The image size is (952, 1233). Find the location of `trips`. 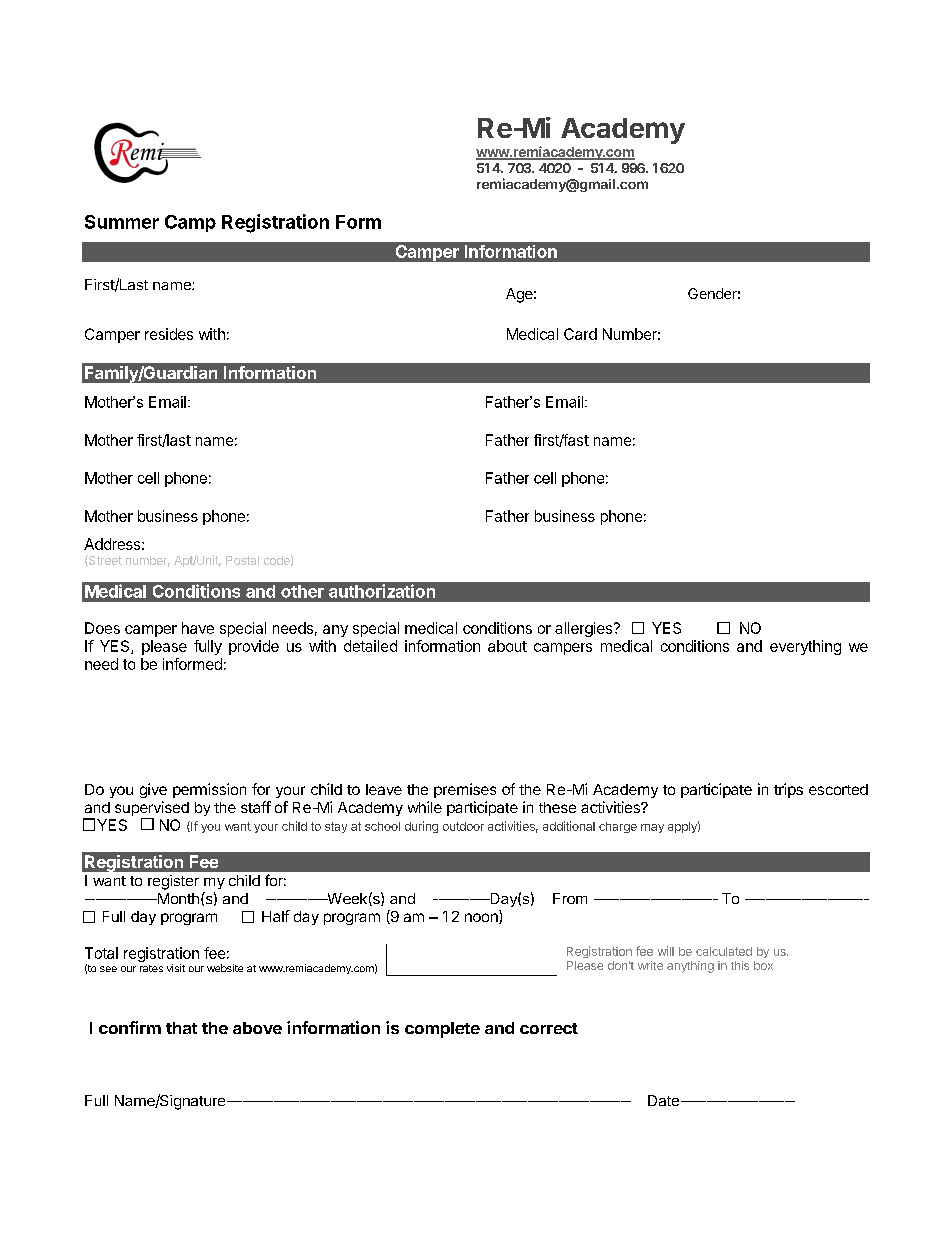

trips is located at coordinates (788, 790).
